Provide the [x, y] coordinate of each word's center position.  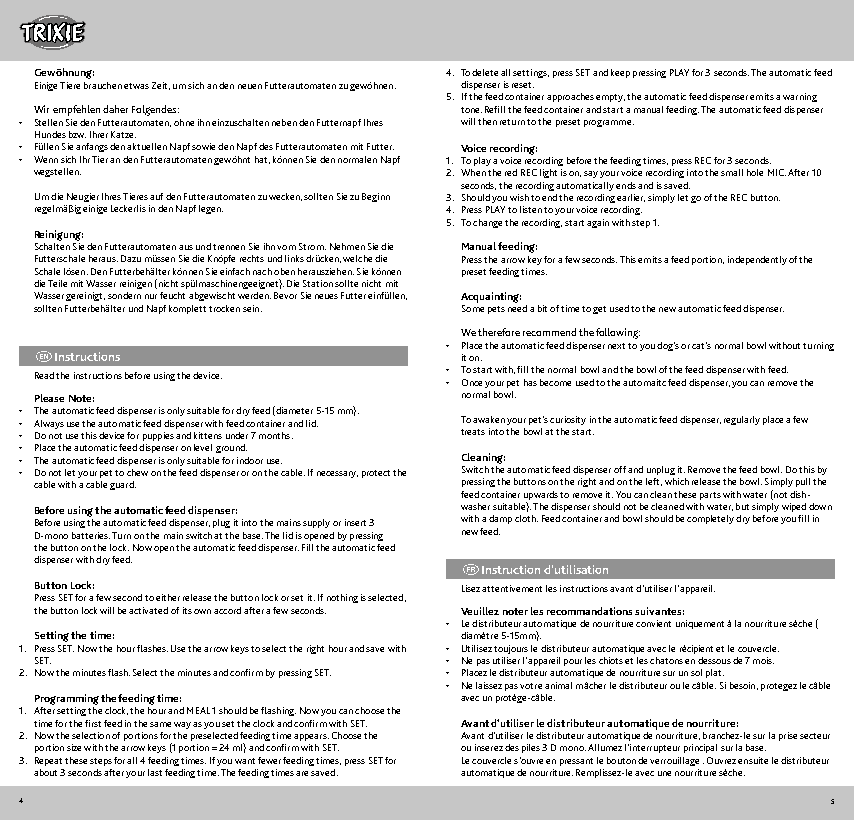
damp [500, 519]
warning [800, 97]
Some [473, 308]
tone [471, 110]
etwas [136, 86]
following [618, 333]
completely [710, 519]
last [155, 772]
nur [151, 296]
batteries [91, 535]
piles [531, 748]
